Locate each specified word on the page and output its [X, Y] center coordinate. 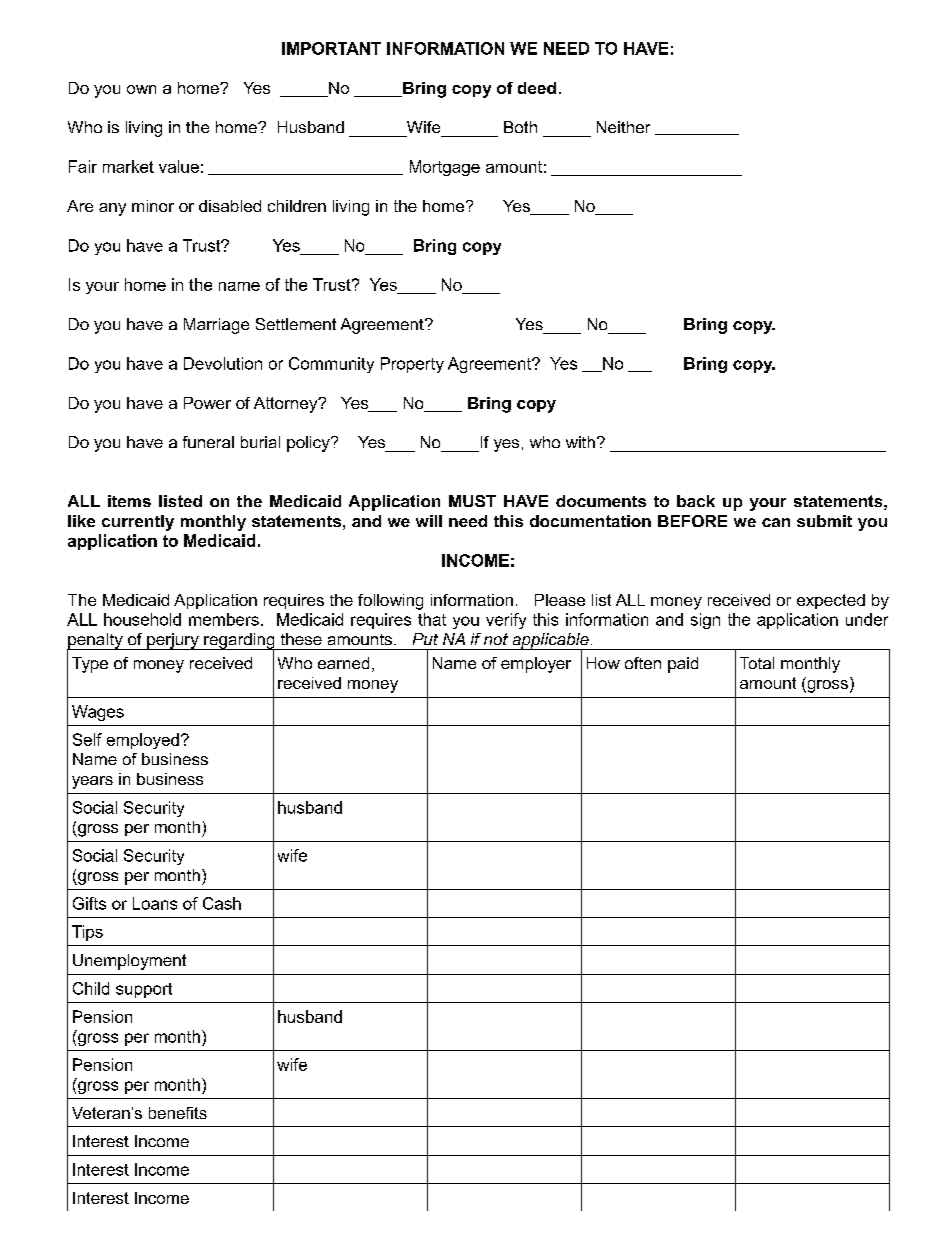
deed [537, 88]
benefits [178, 1113]
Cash [222, 903]
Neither [623, 127]
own [141, 89]
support [144, 990]
